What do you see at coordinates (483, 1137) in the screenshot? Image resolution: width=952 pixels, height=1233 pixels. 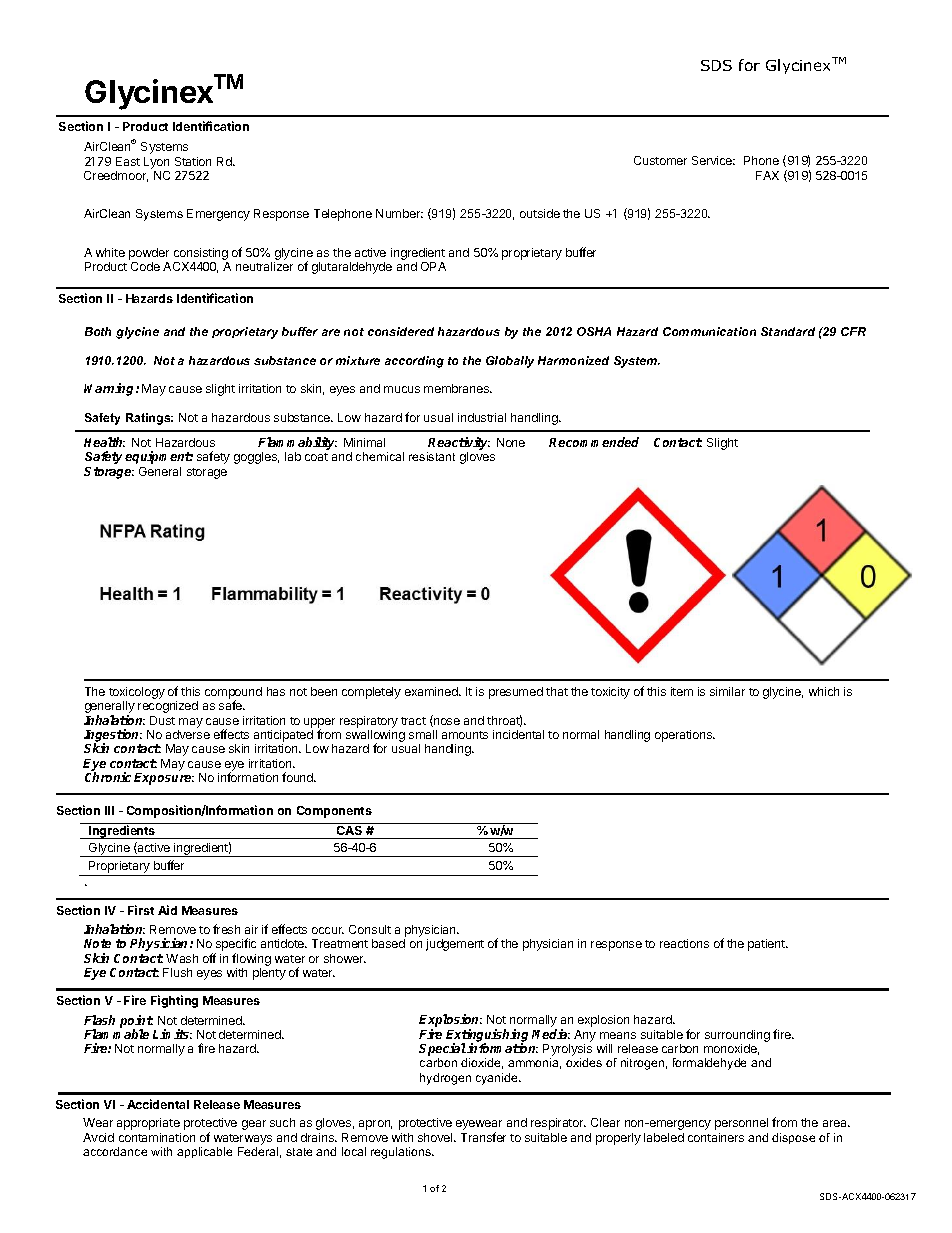 I see `Transfer` at bounding box center [483, 1137].
